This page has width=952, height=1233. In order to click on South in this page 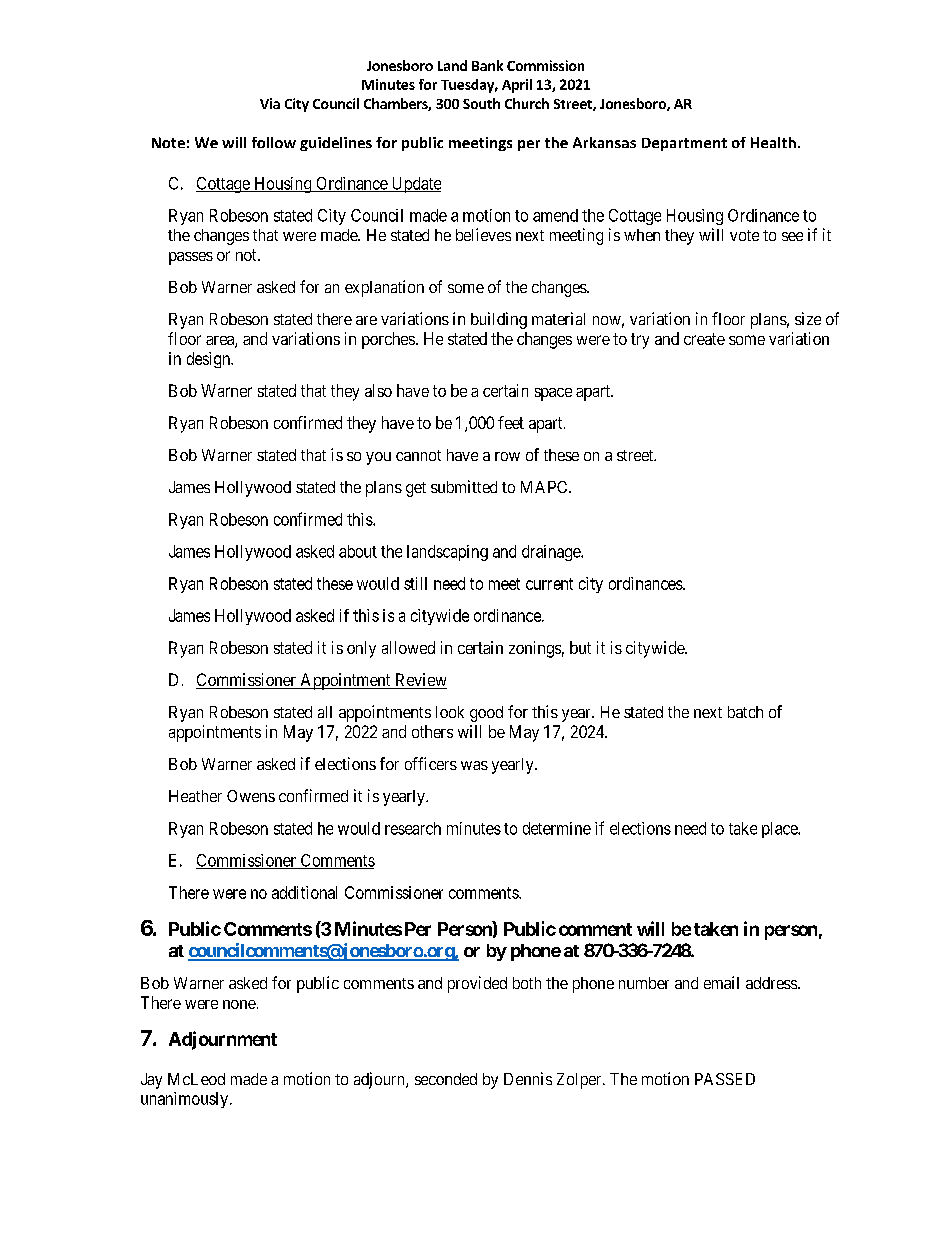, I will do `click(481, 103)`.
